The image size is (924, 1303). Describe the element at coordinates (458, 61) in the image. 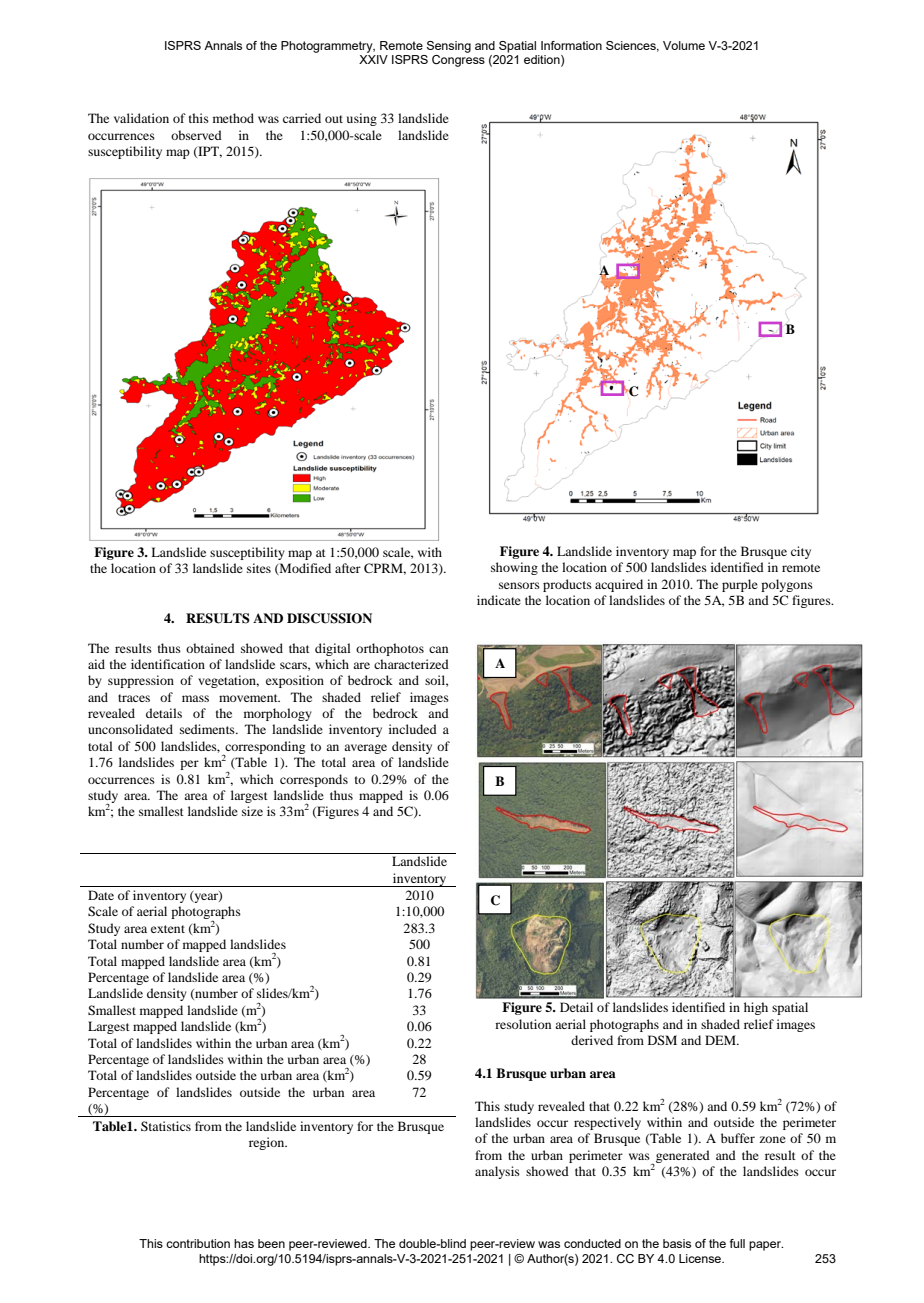

I see `Congress` at that location.
